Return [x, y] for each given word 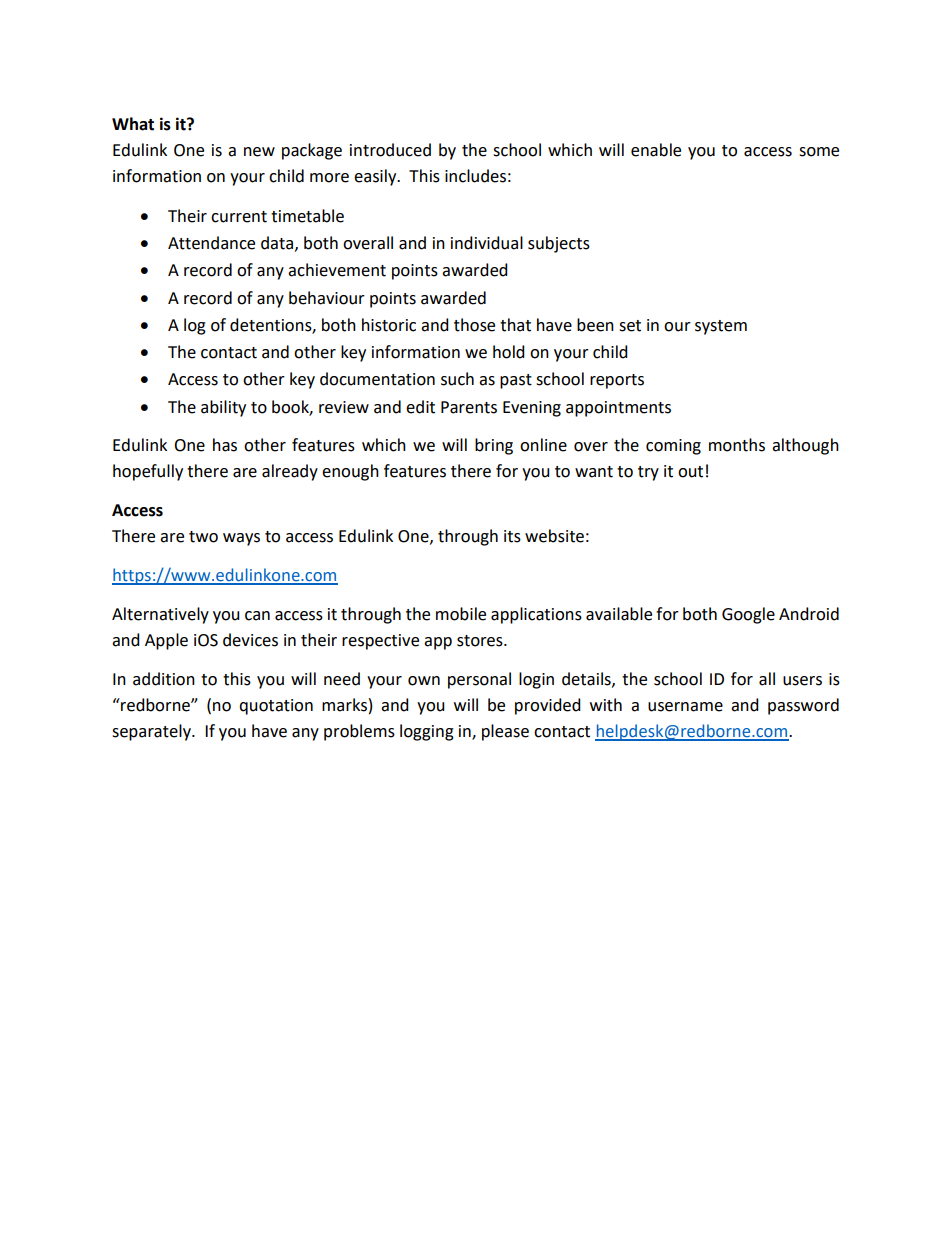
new [259, 152]
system [721, 327]
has [225, 445]
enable [656, 150]
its [512, 536]
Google [748, 615]
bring [494, 446]
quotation [276, 707]
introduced [390, 150]
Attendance [211, 243]
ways [241, 539]
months [737, 445]
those [474, 325]
